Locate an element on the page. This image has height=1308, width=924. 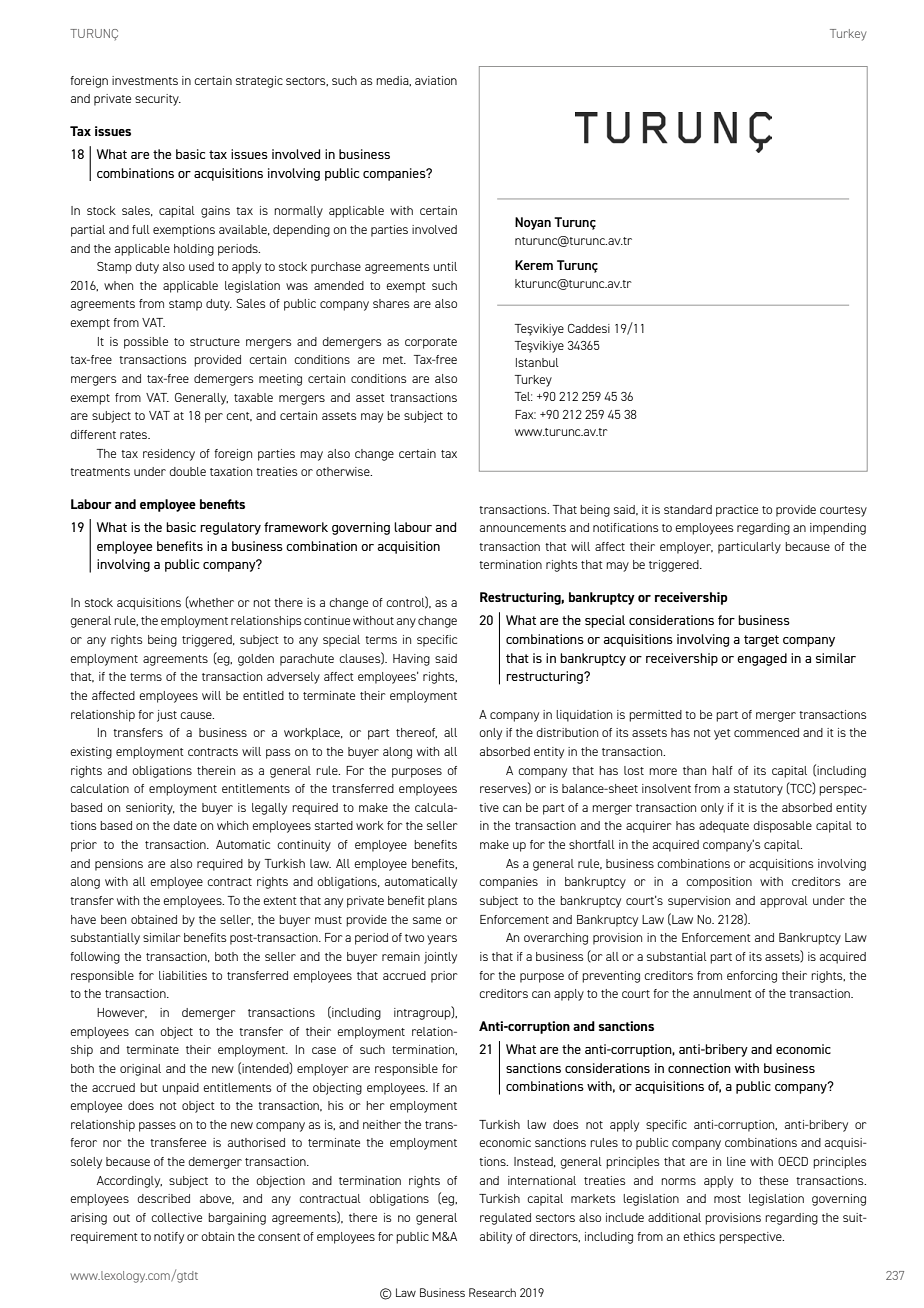
notify is located at coordinates (169, 1238).
